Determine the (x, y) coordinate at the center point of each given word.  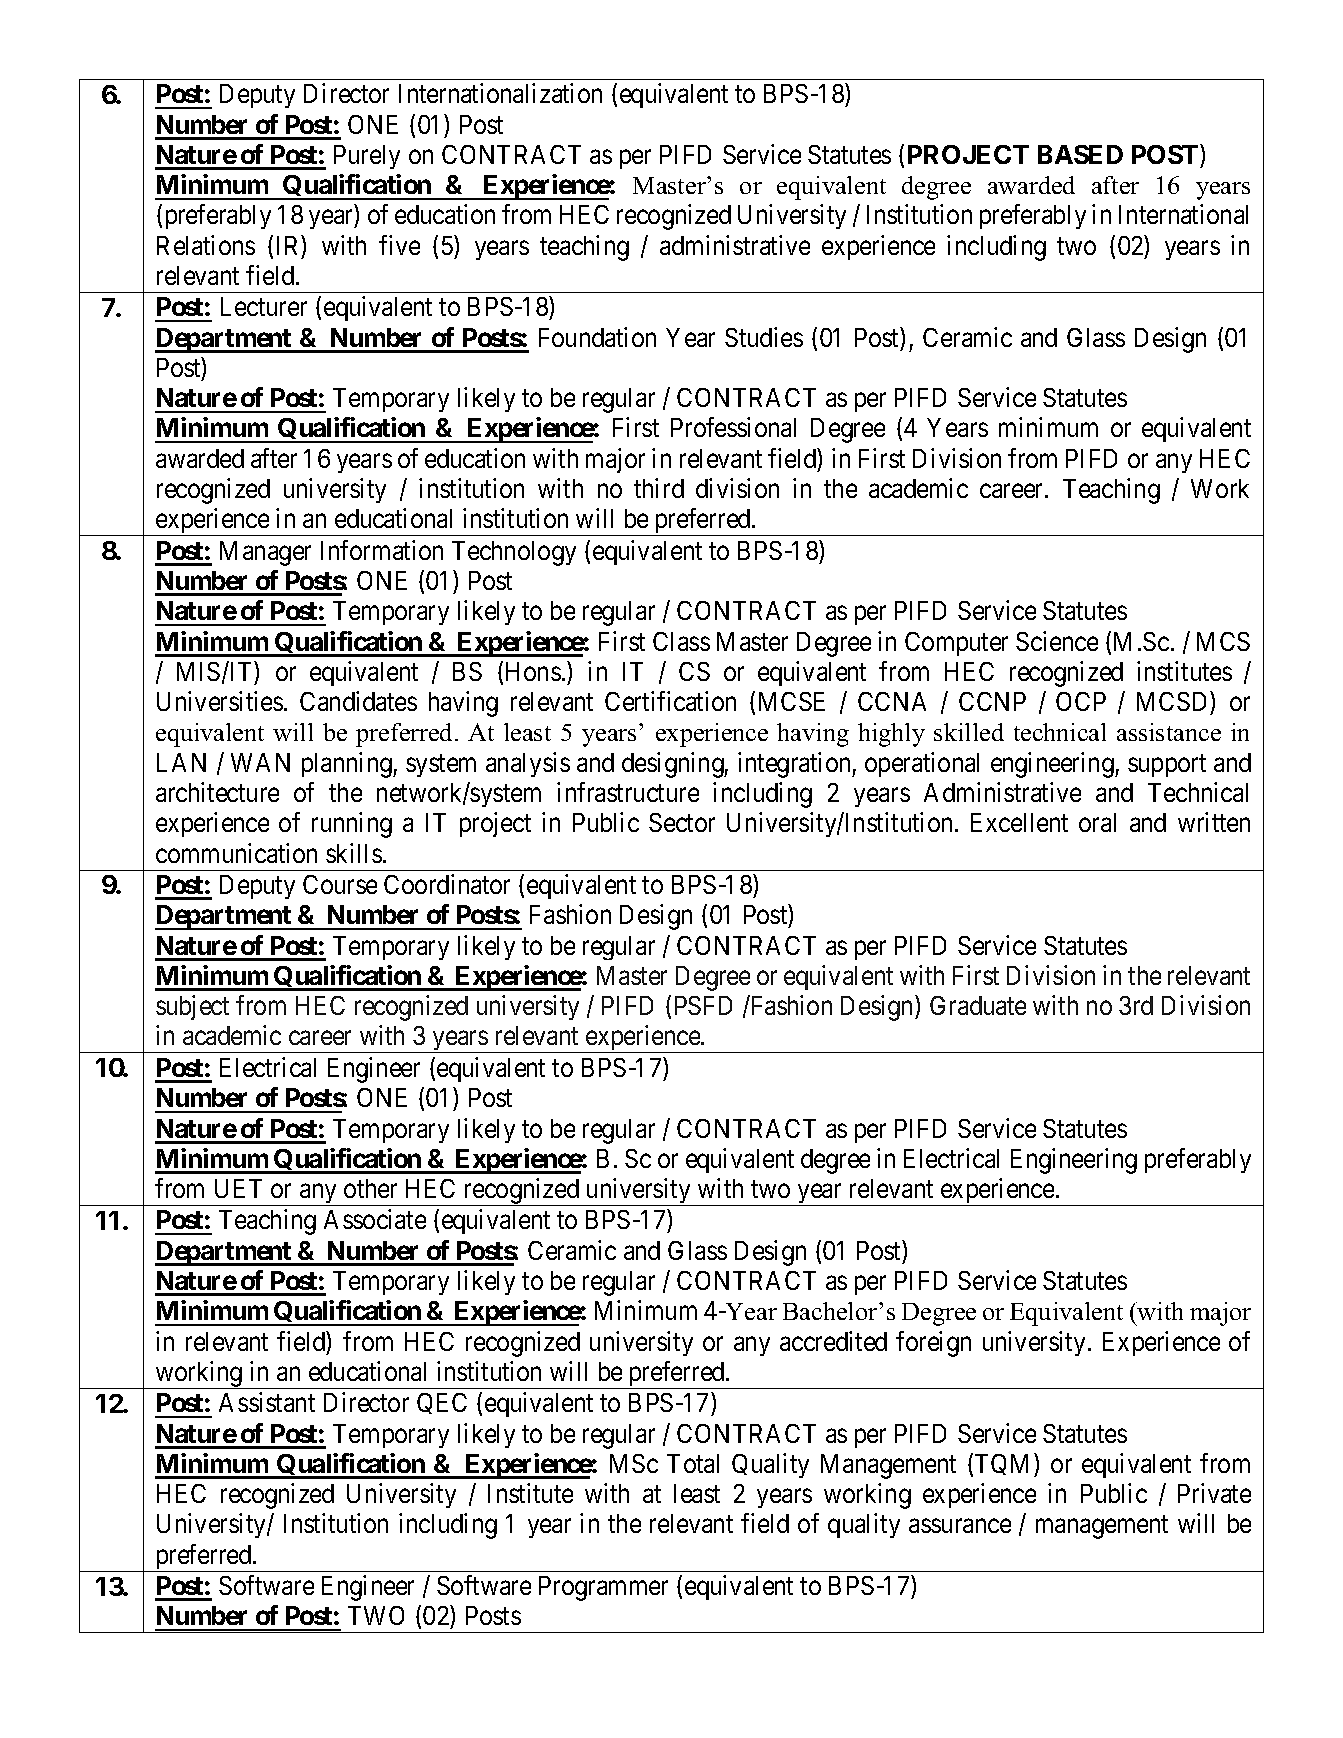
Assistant (267, 1402)
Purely (367, 157)
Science (1057, 641)
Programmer (603, 1588)
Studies (764, 337)
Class (681, 641)
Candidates (358, 701)
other (370, 1188)
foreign (933, 1344)
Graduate (978, 1005)
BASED (1080, 154)
